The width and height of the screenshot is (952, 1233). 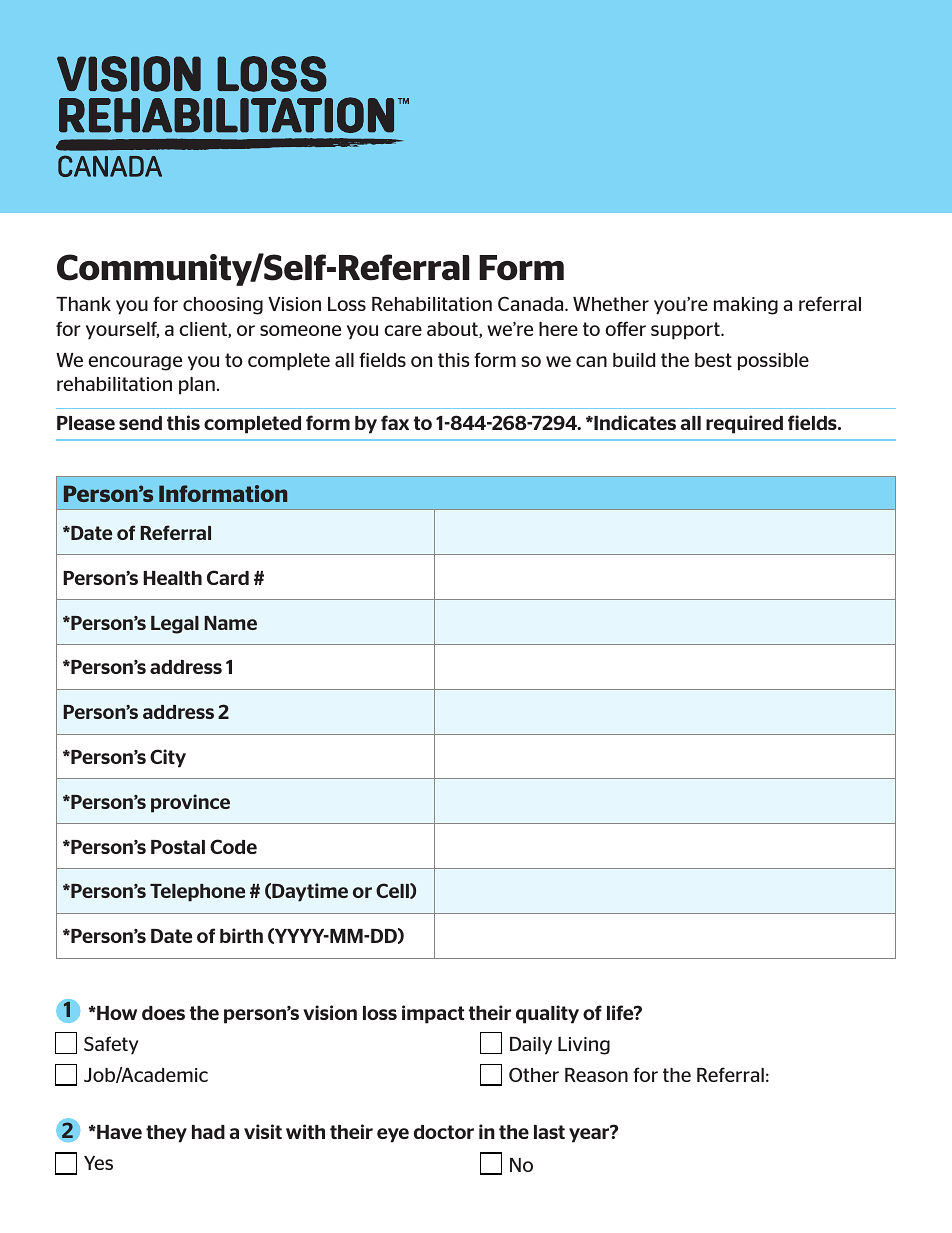 What do you see at coordinates (444, 1132) in the screenshot?
I see `doctor` at bounding box center [444, 1132].
